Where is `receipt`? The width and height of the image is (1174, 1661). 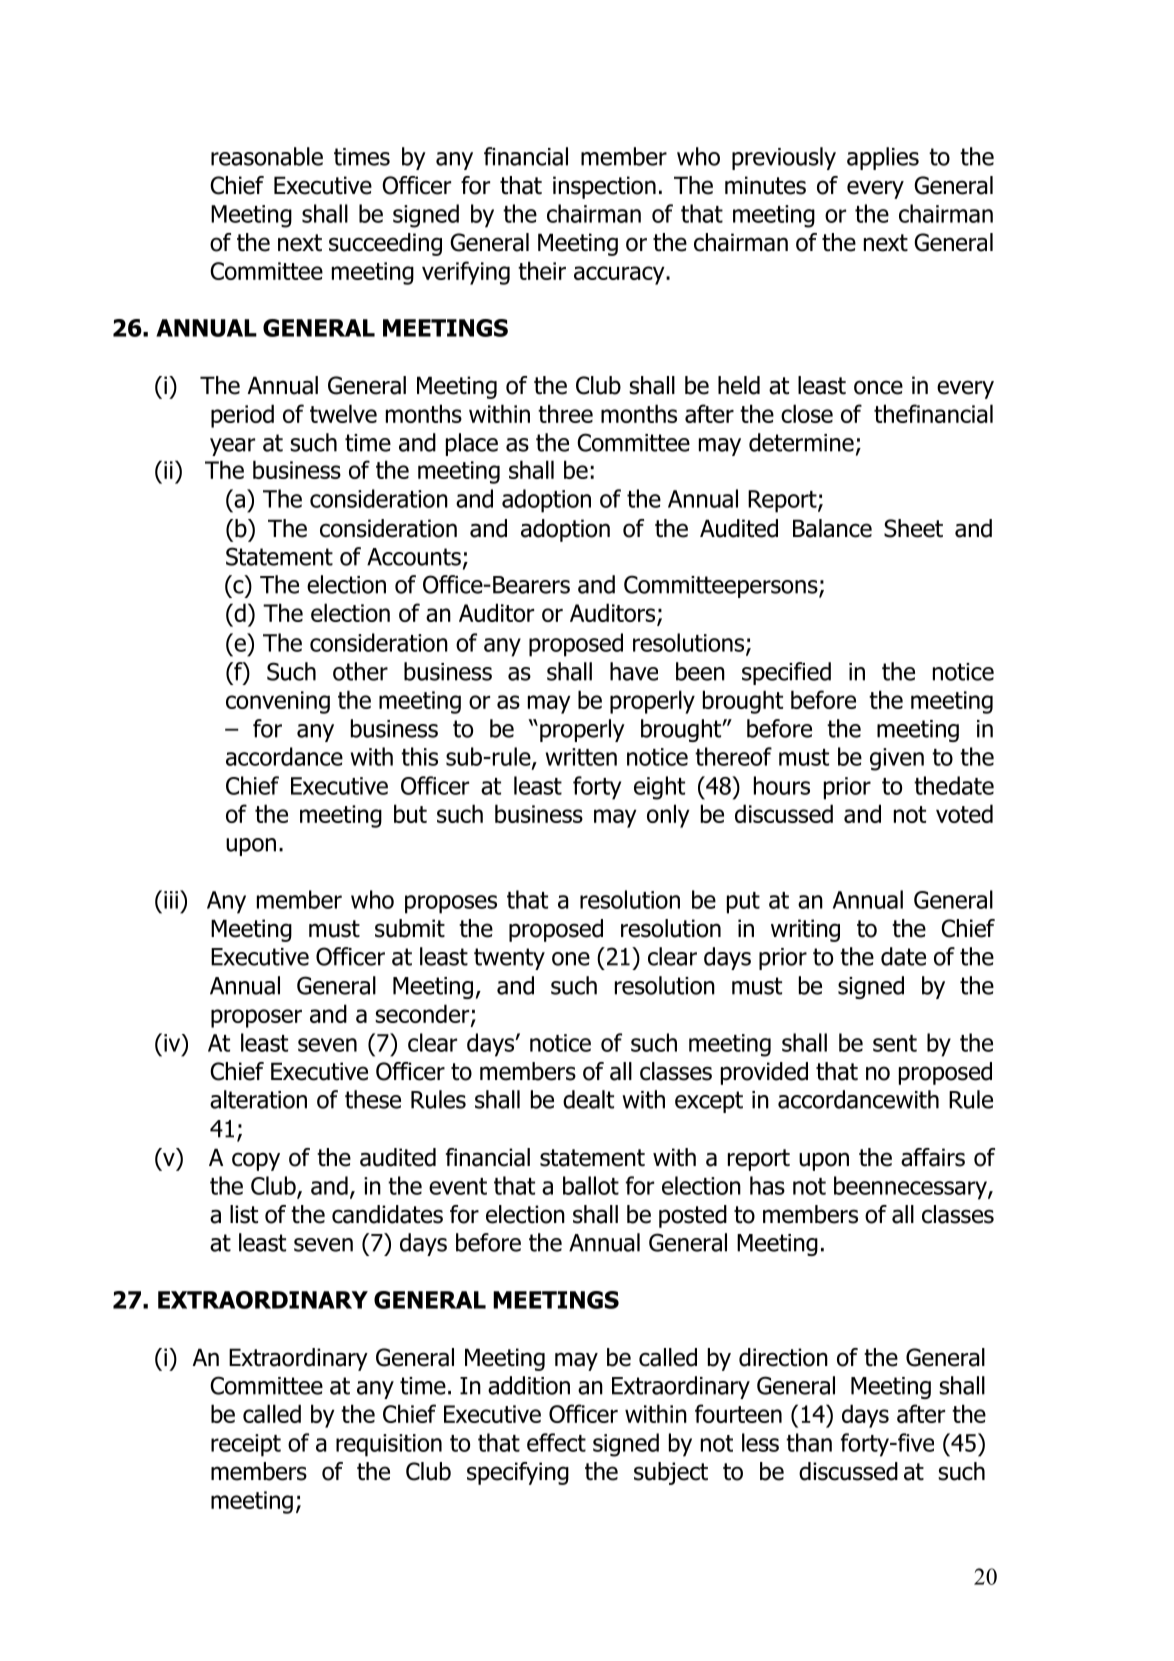
receipt is located at coordinates (246, 1445).
